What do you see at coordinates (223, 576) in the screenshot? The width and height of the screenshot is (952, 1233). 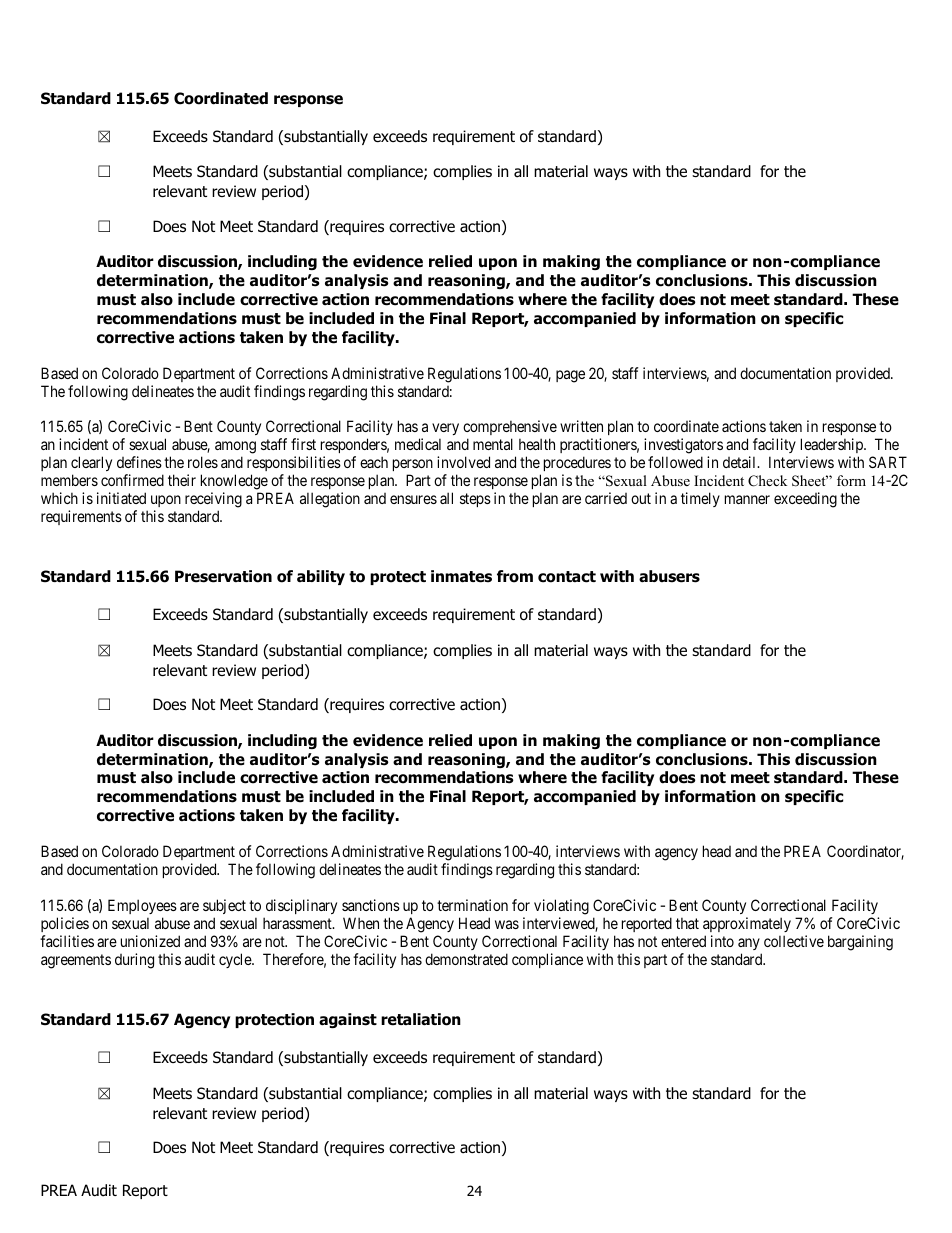 I see `Preservation` at bounding box center [223, 576].
